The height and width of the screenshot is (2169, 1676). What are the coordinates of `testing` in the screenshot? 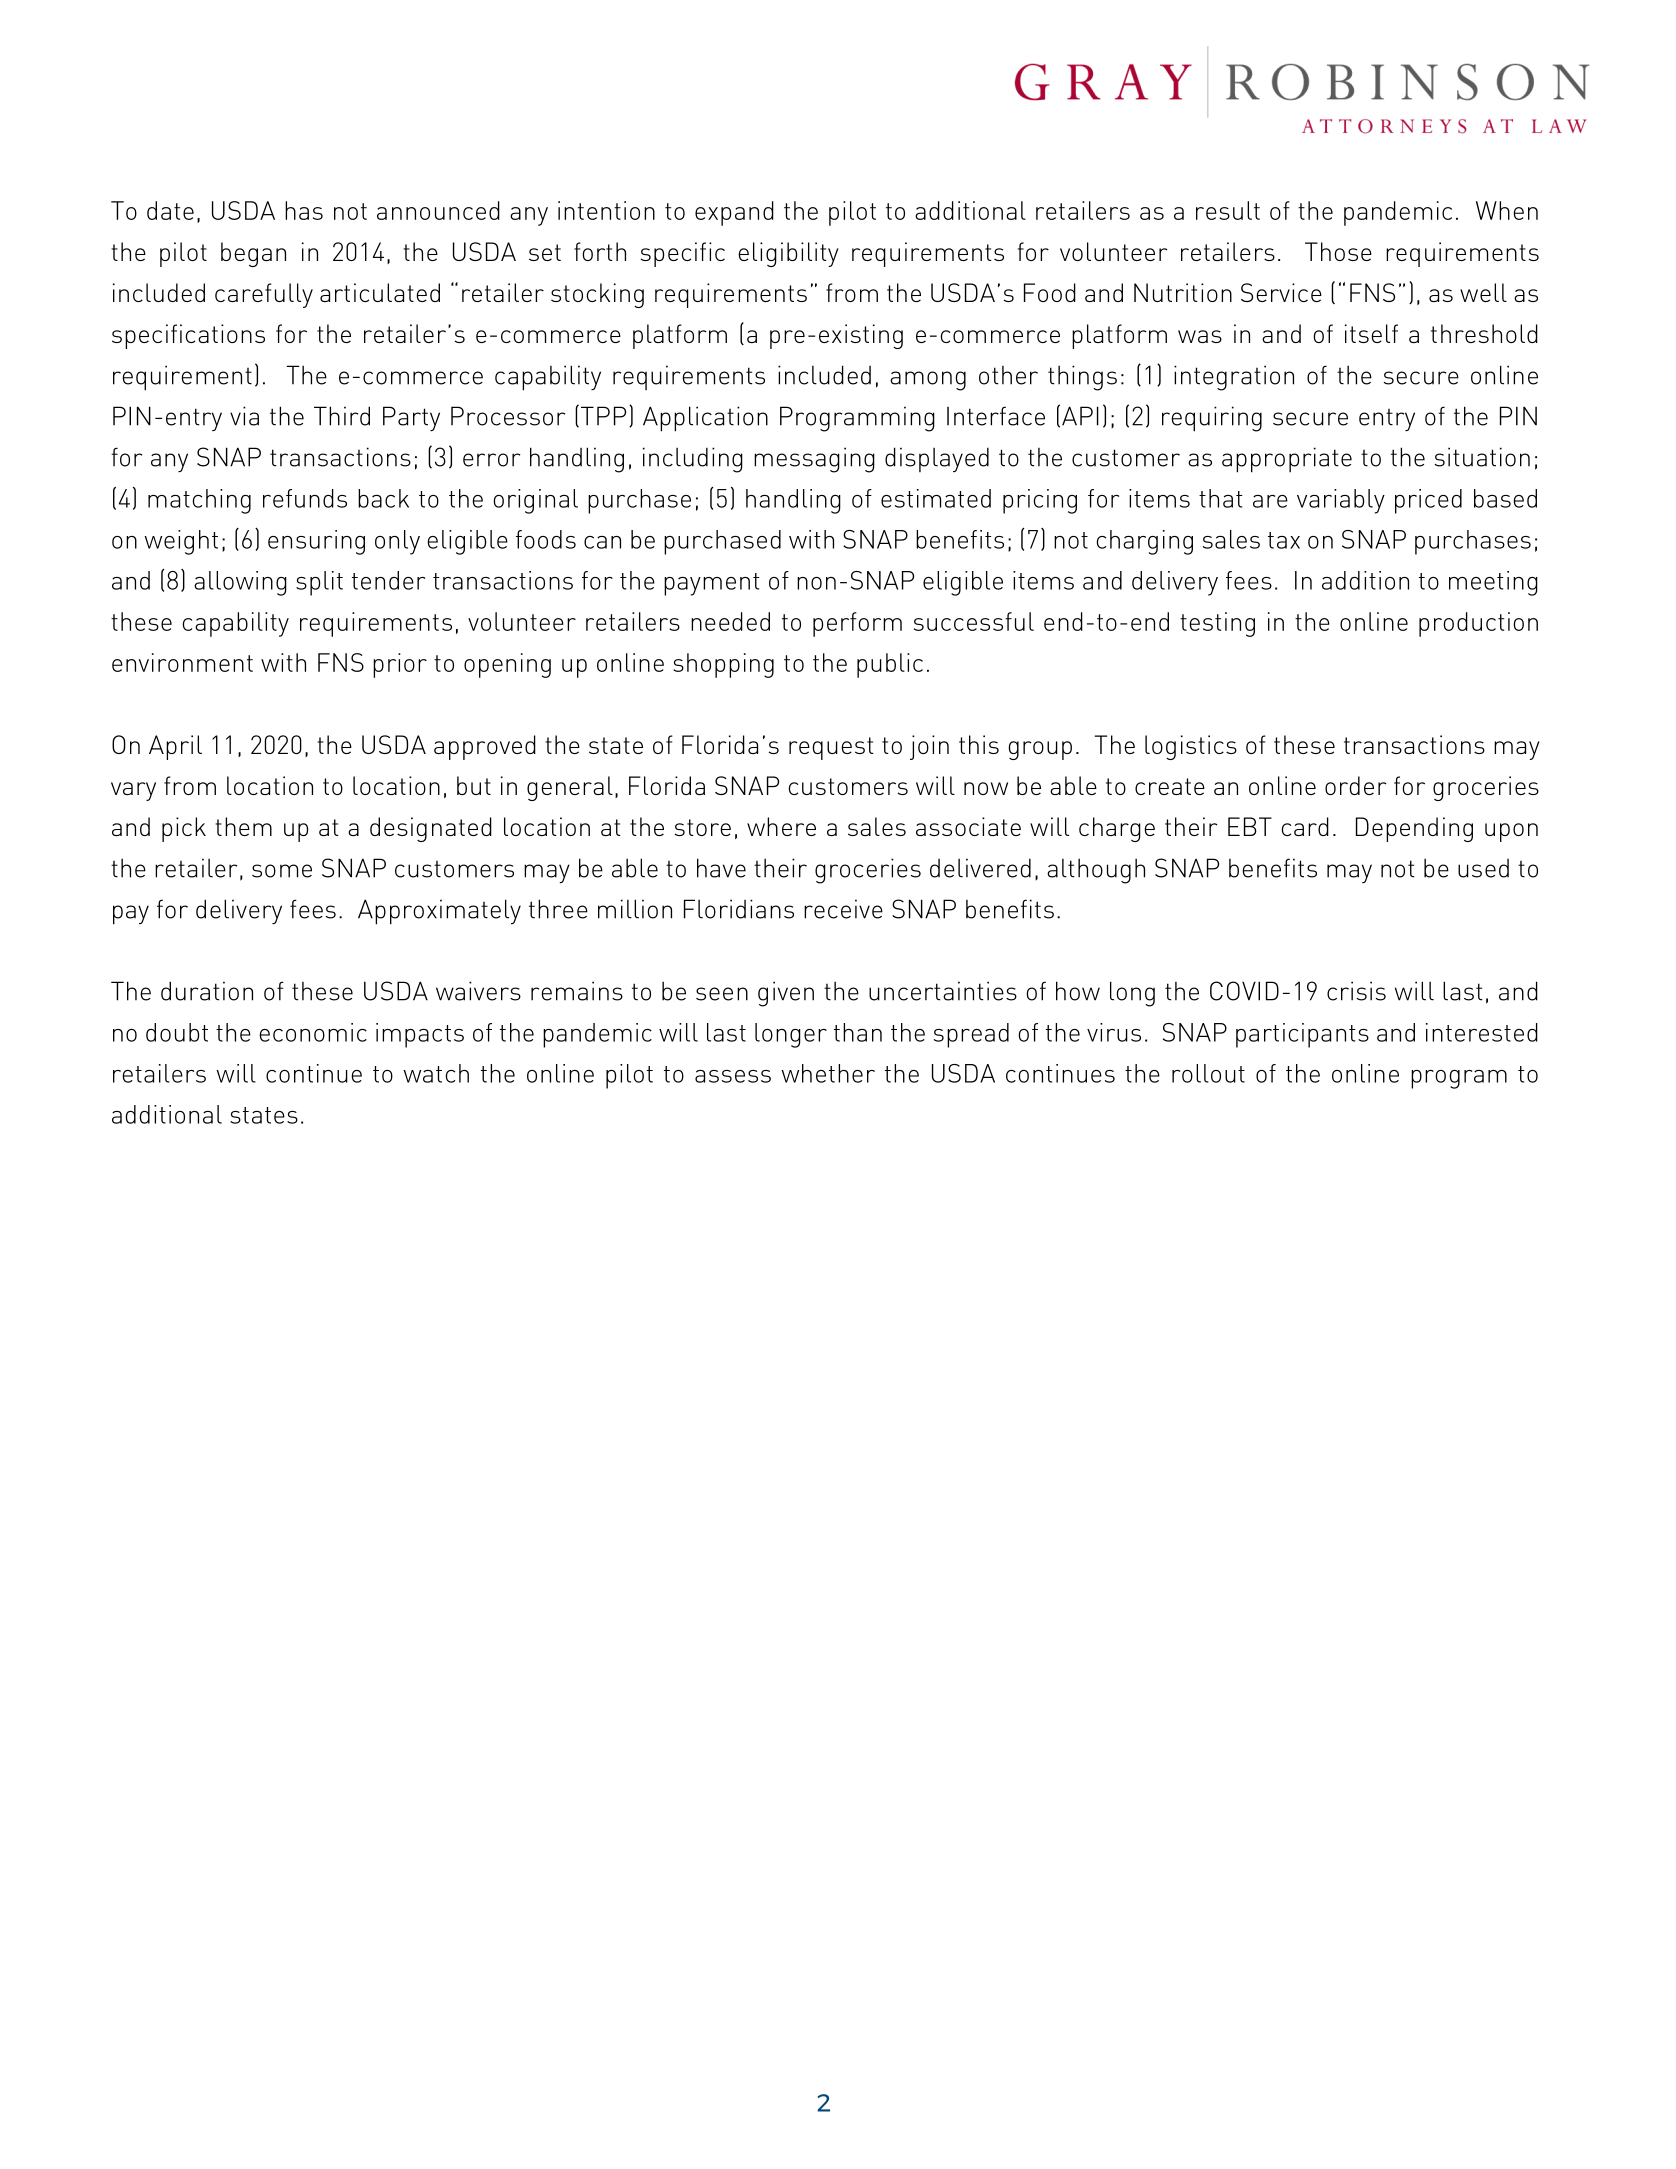 It's located at (1217, 624).
